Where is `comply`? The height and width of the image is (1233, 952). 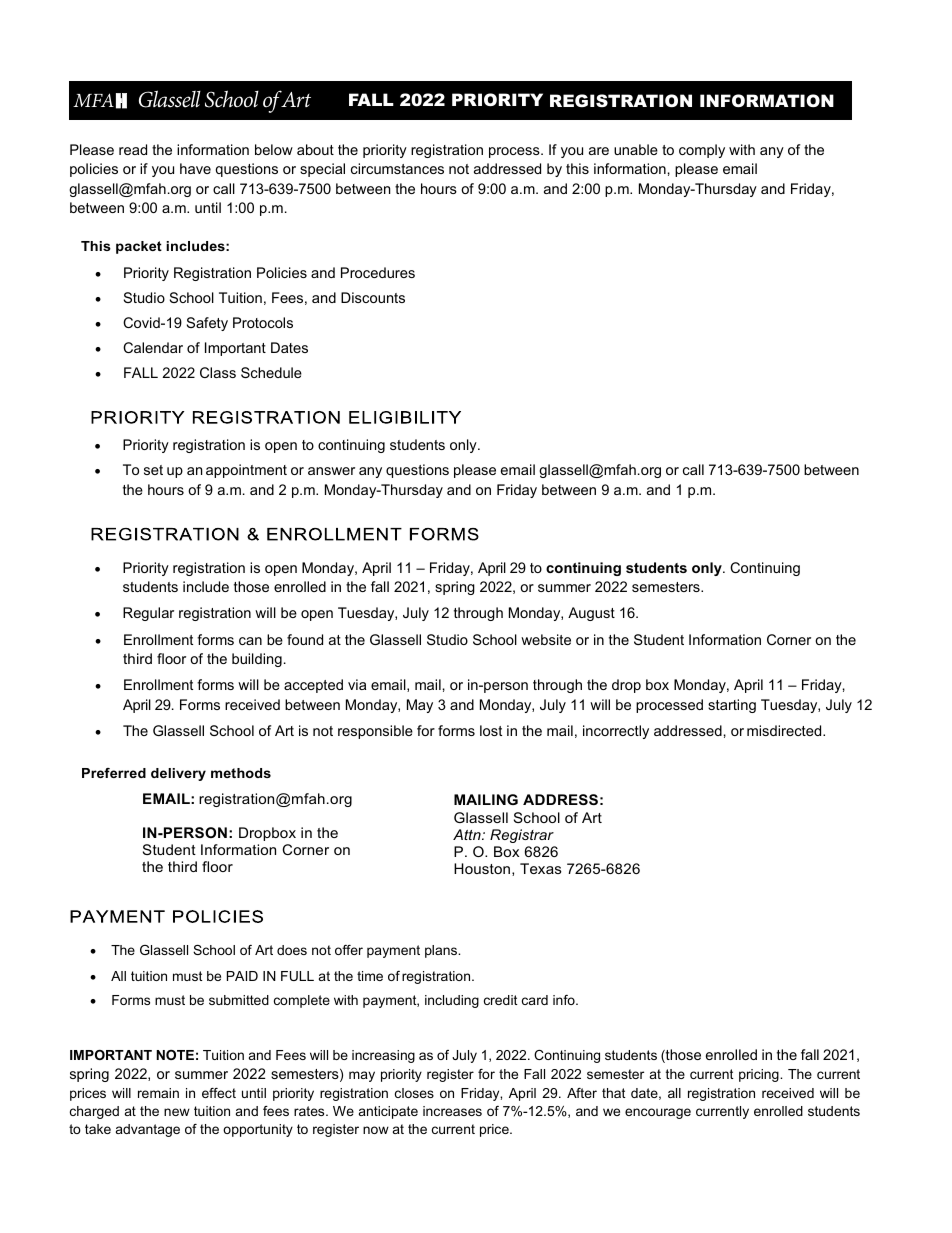
comply is located at coordinates (702, 151).
